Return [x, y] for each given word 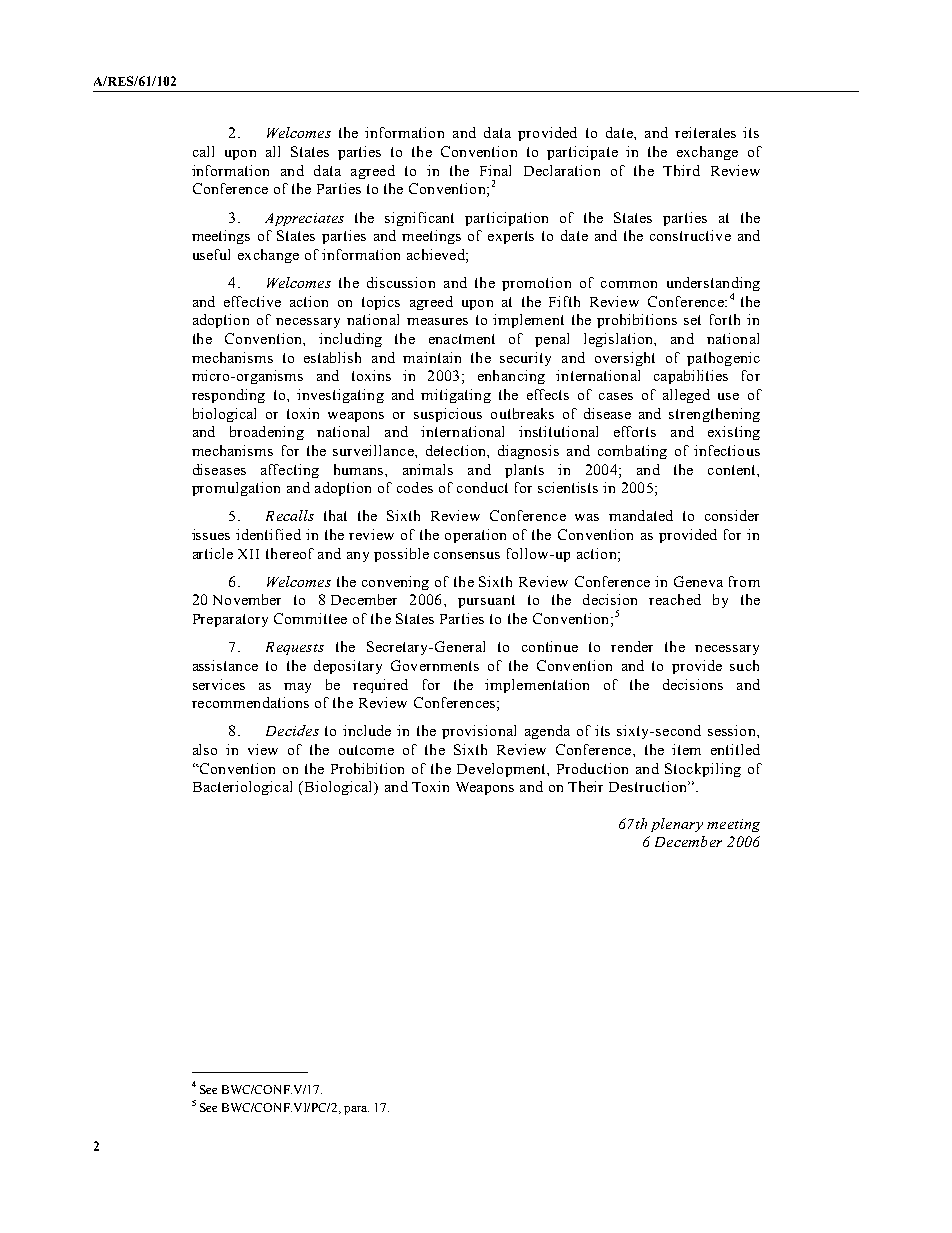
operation [475, 536]
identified [268, 534]
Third [681, 170]
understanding [713, 285]
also [205, 749]
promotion [536, 284]
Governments [435, 665]
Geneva [698, 581]
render [632, 646]
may [297, 688]
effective [252, 301]
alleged [686, 396]
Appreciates [304, 219]
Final [495, 170]
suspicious [448, 415]
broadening [267, 433]
